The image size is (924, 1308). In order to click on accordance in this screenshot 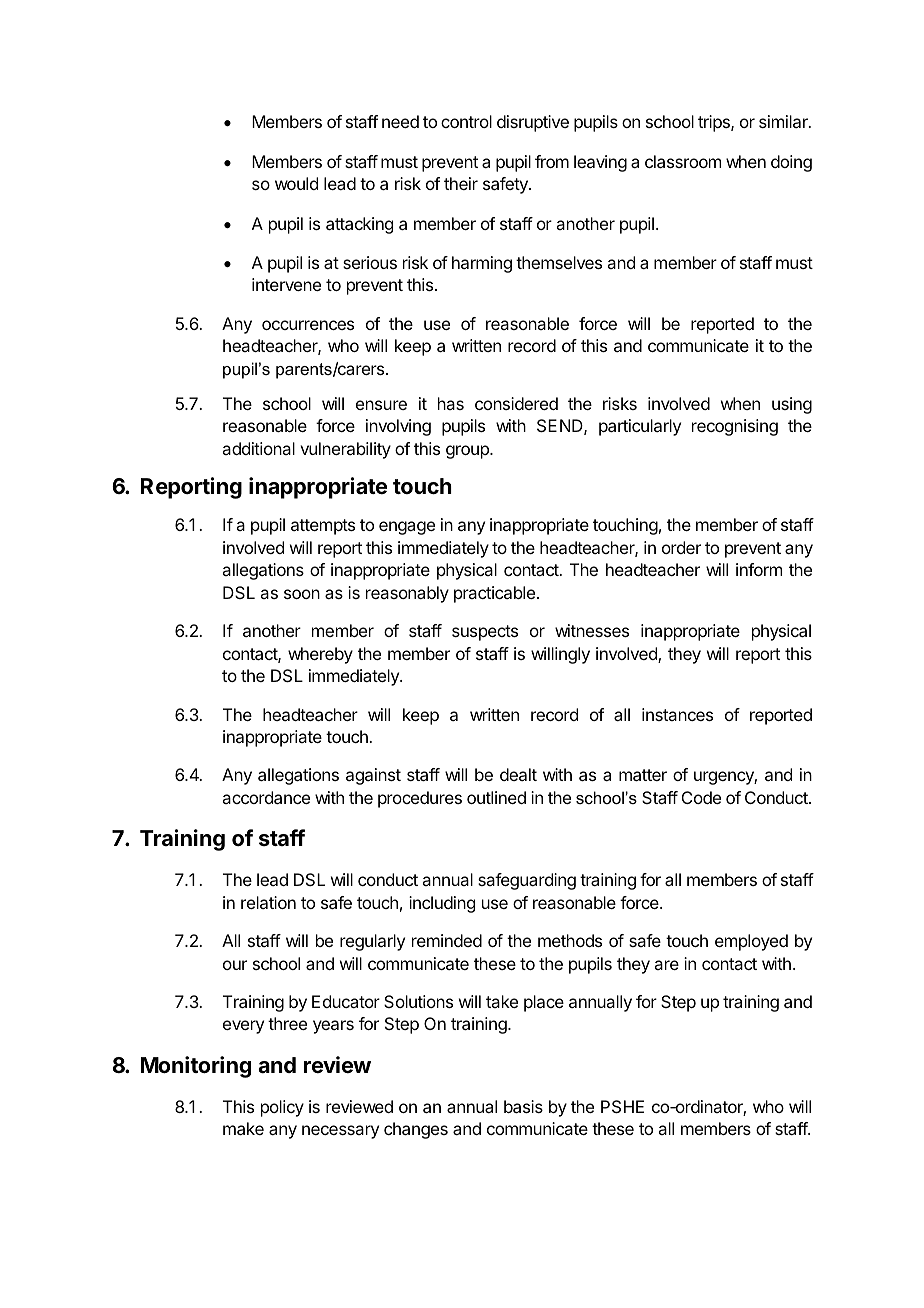, I will do `click(266, 797)`.
